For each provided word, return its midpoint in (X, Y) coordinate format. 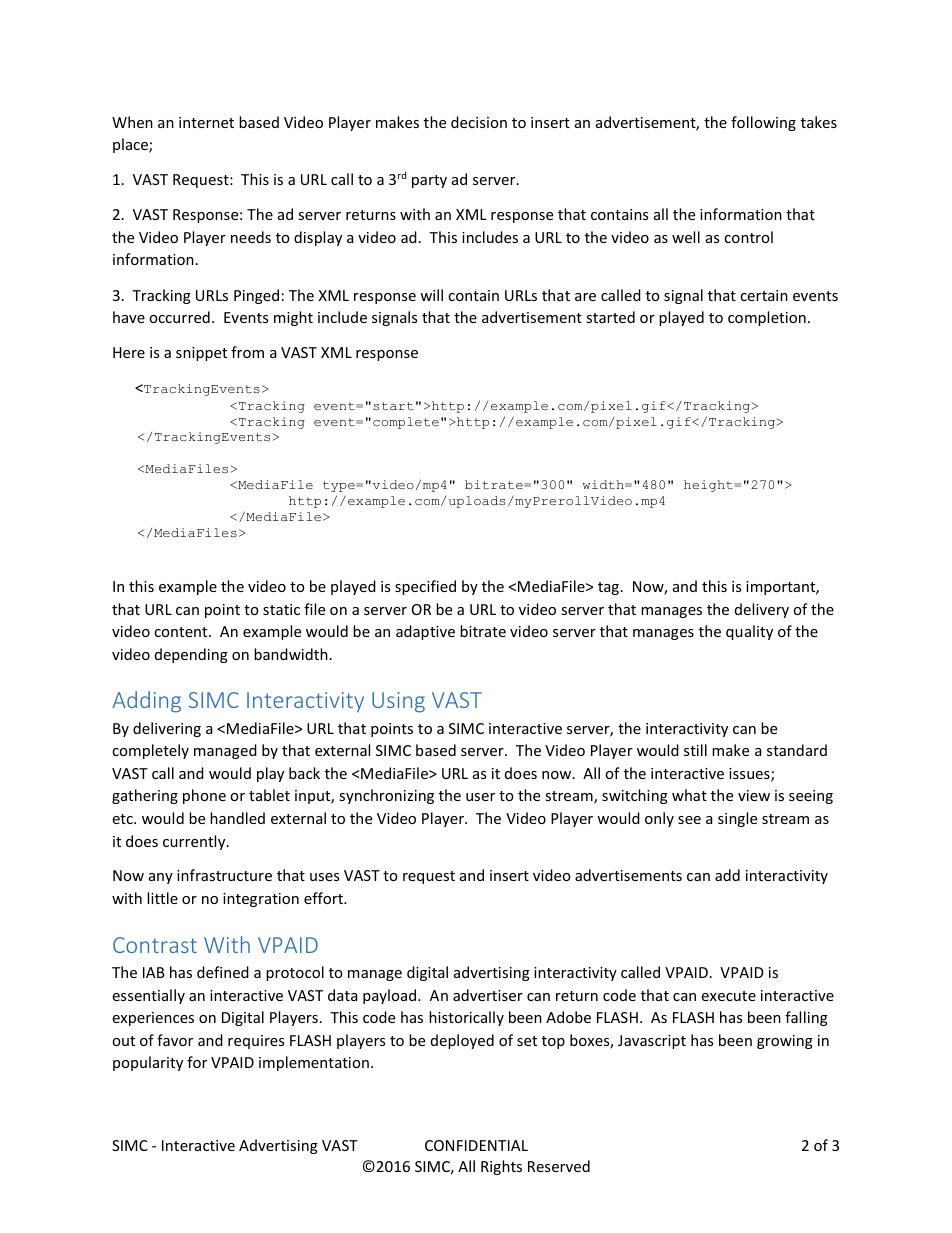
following (763, 123)
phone (204, 796)
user (480, 797)
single (737, 819)
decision (479, 122)
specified (425, 587)
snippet (201, 354)
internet (206, 122)
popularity (148, 1063)
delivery (762, 610)
